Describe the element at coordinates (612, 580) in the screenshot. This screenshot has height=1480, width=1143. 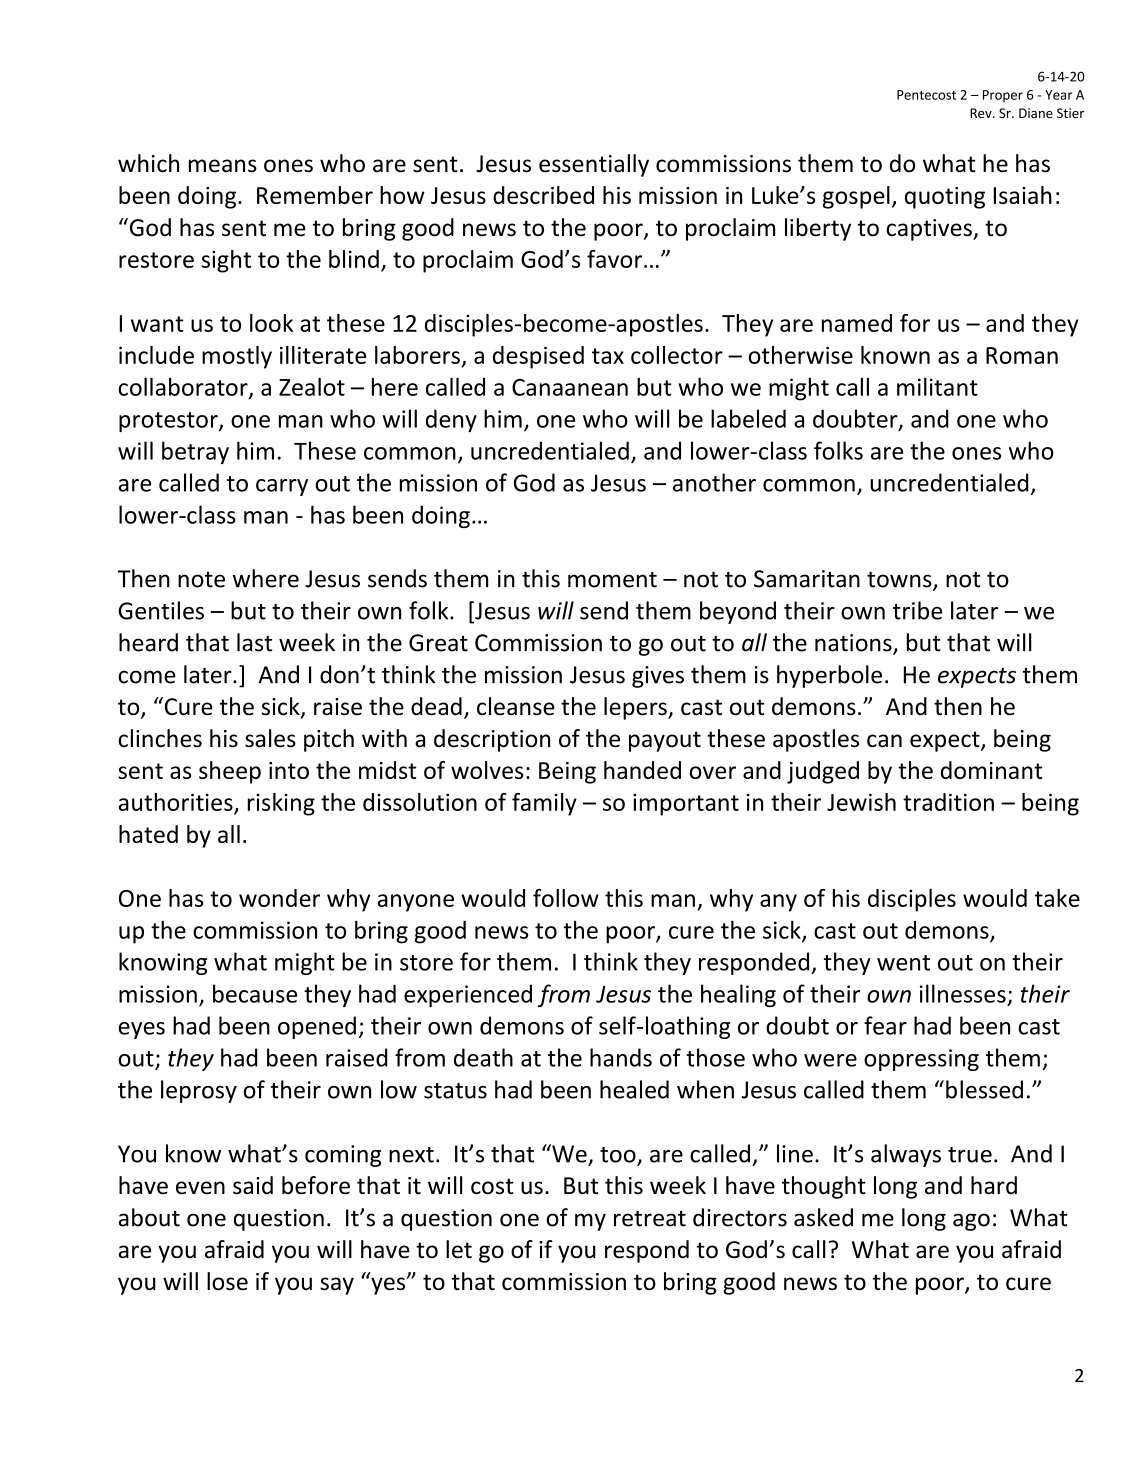
I see `moment` at that location.
